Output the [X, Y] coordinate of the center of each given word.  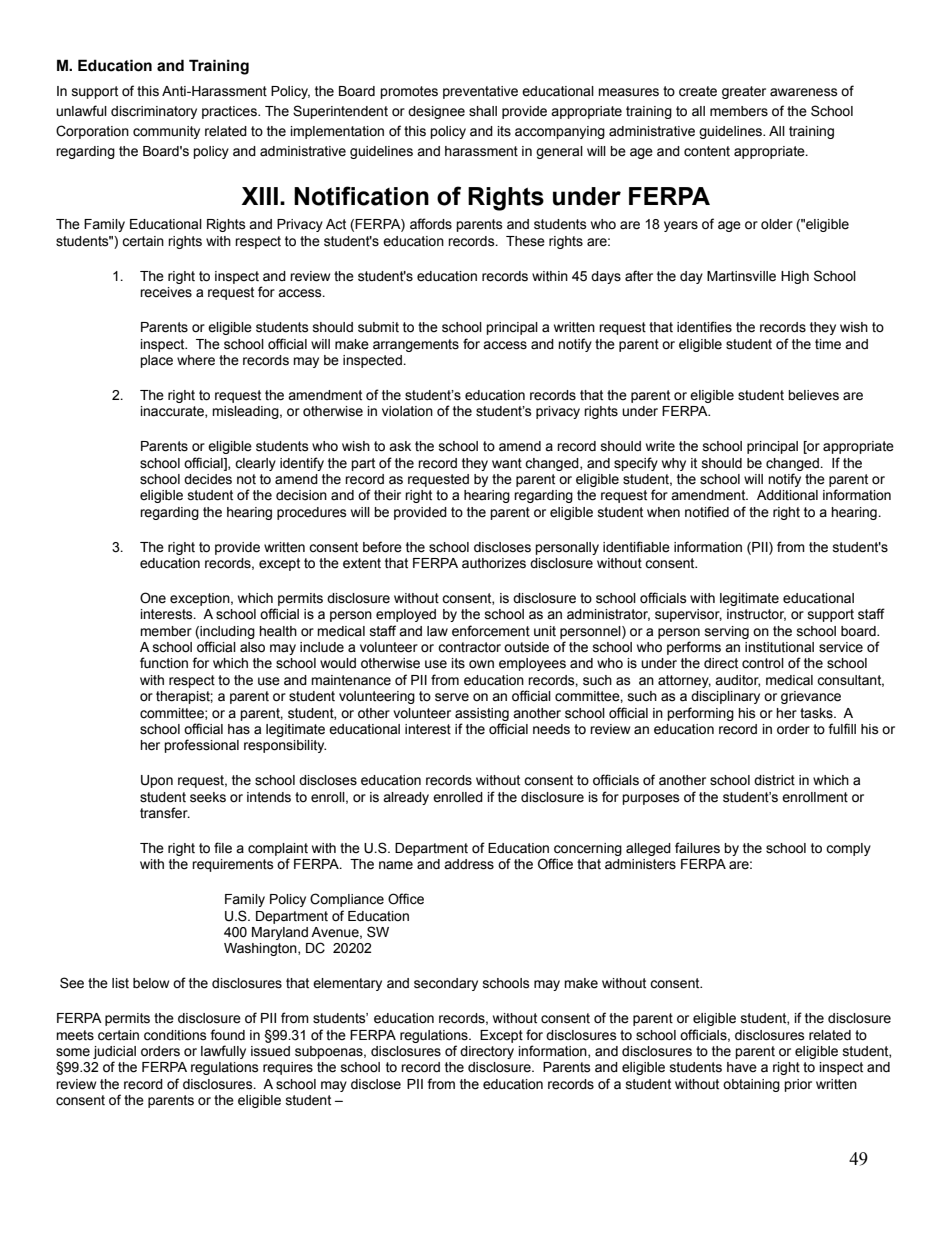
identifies [704, 327]
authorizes [494, 563]
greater [744, 92]
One [153, 598]
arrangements [416, 345]
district [774, 780]
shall [483, 111]
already [406, 798]
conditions [175, 1035]
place [156, 361]
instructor [756, 615]
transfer [165, 813]
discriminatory [154, 112]
